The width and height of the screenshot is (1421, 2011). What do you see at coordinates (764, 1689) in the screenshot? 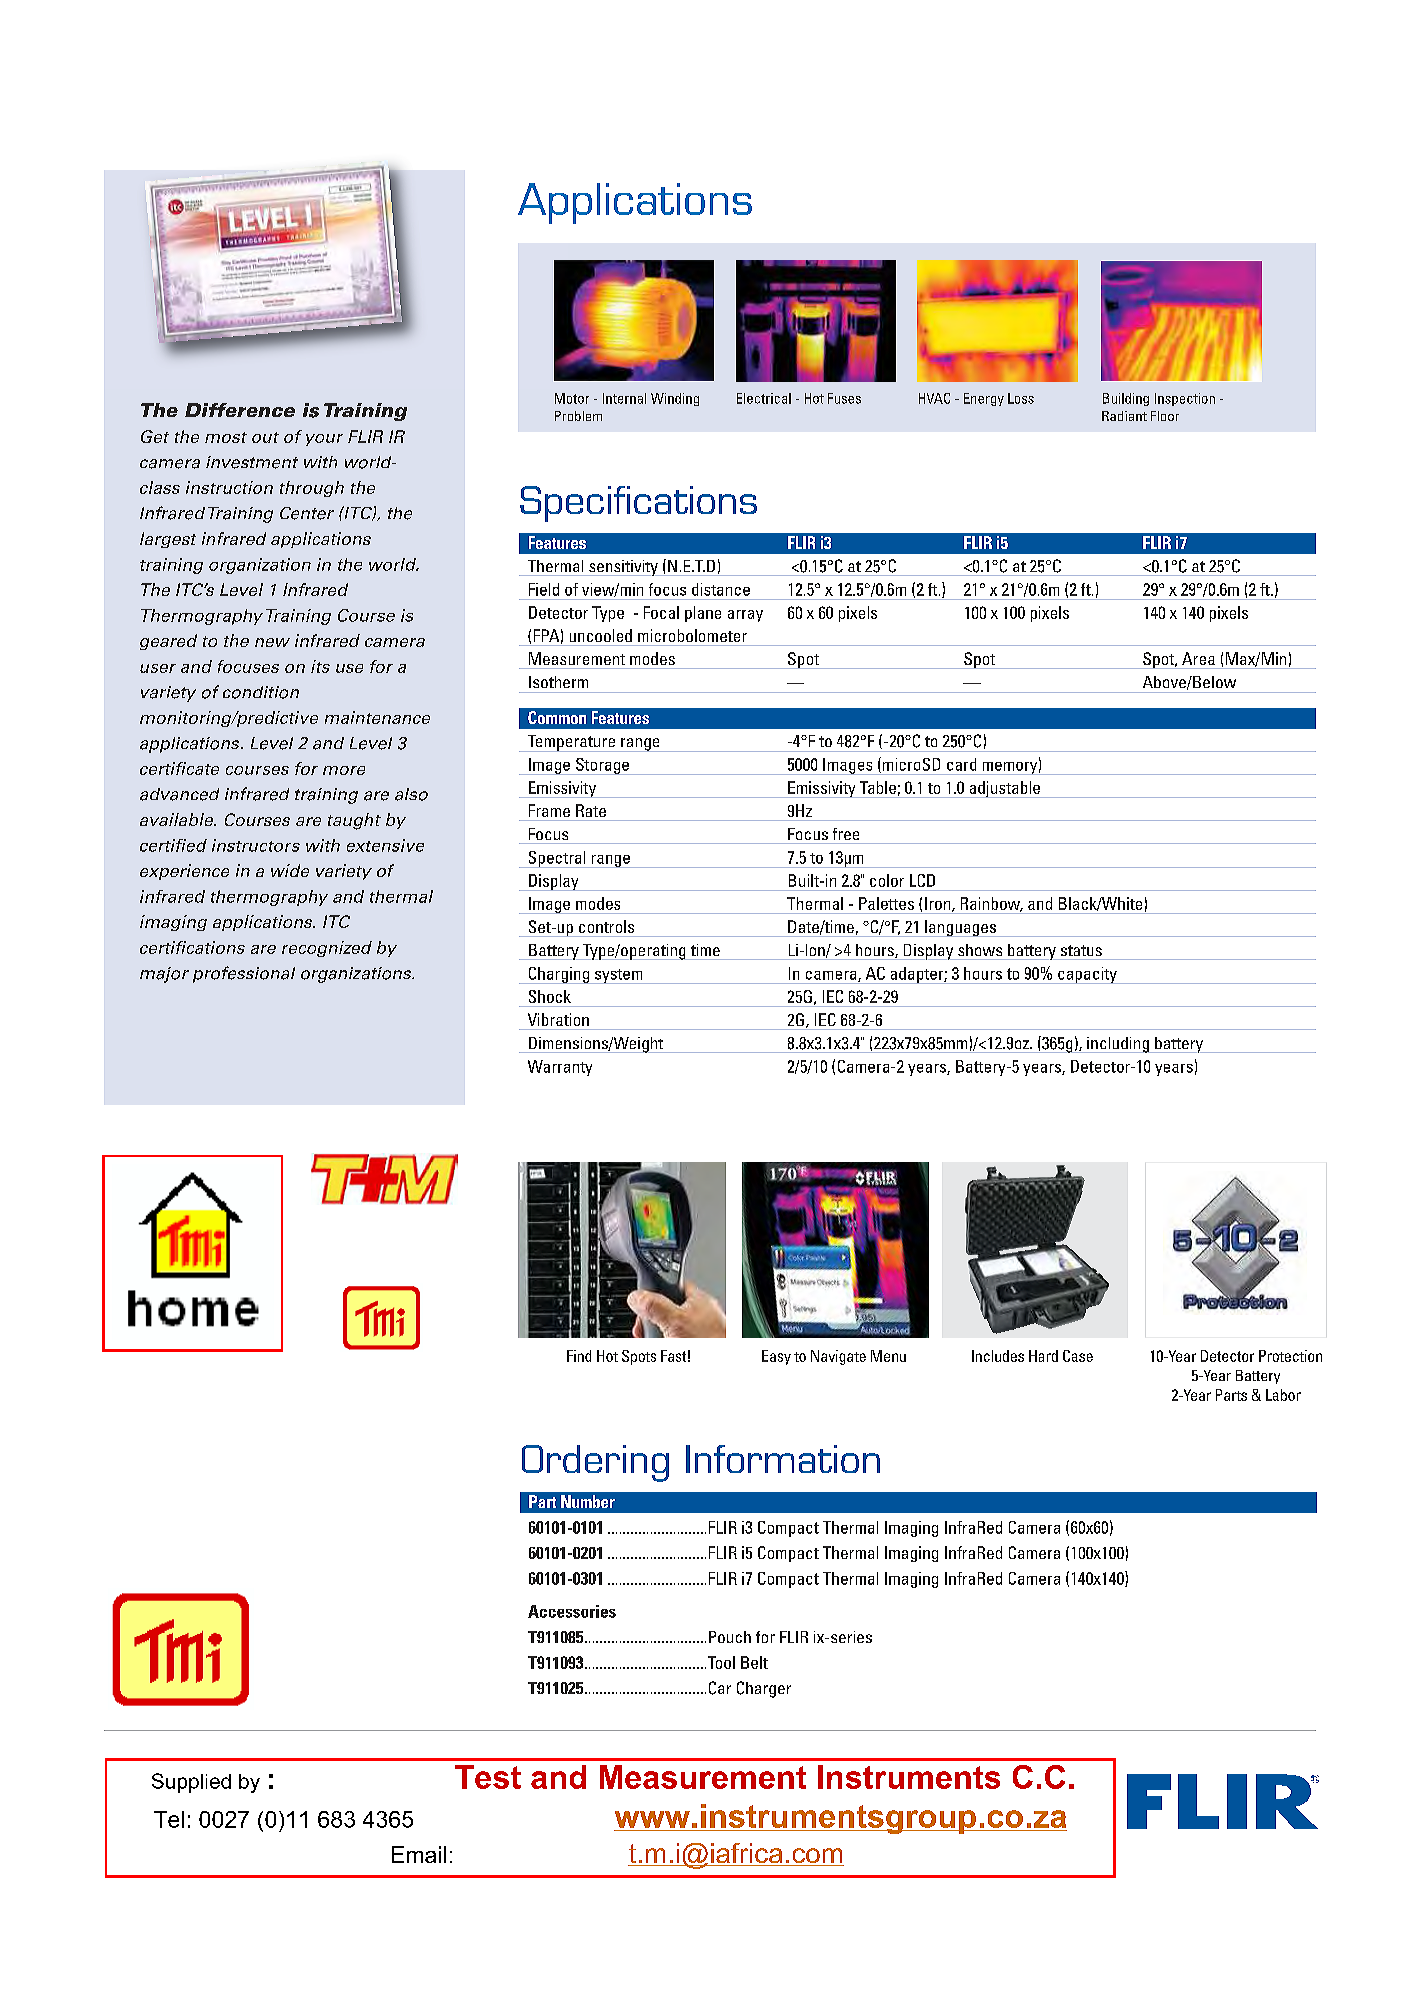
I see `Charger` at bounding box center [764, 1689].
